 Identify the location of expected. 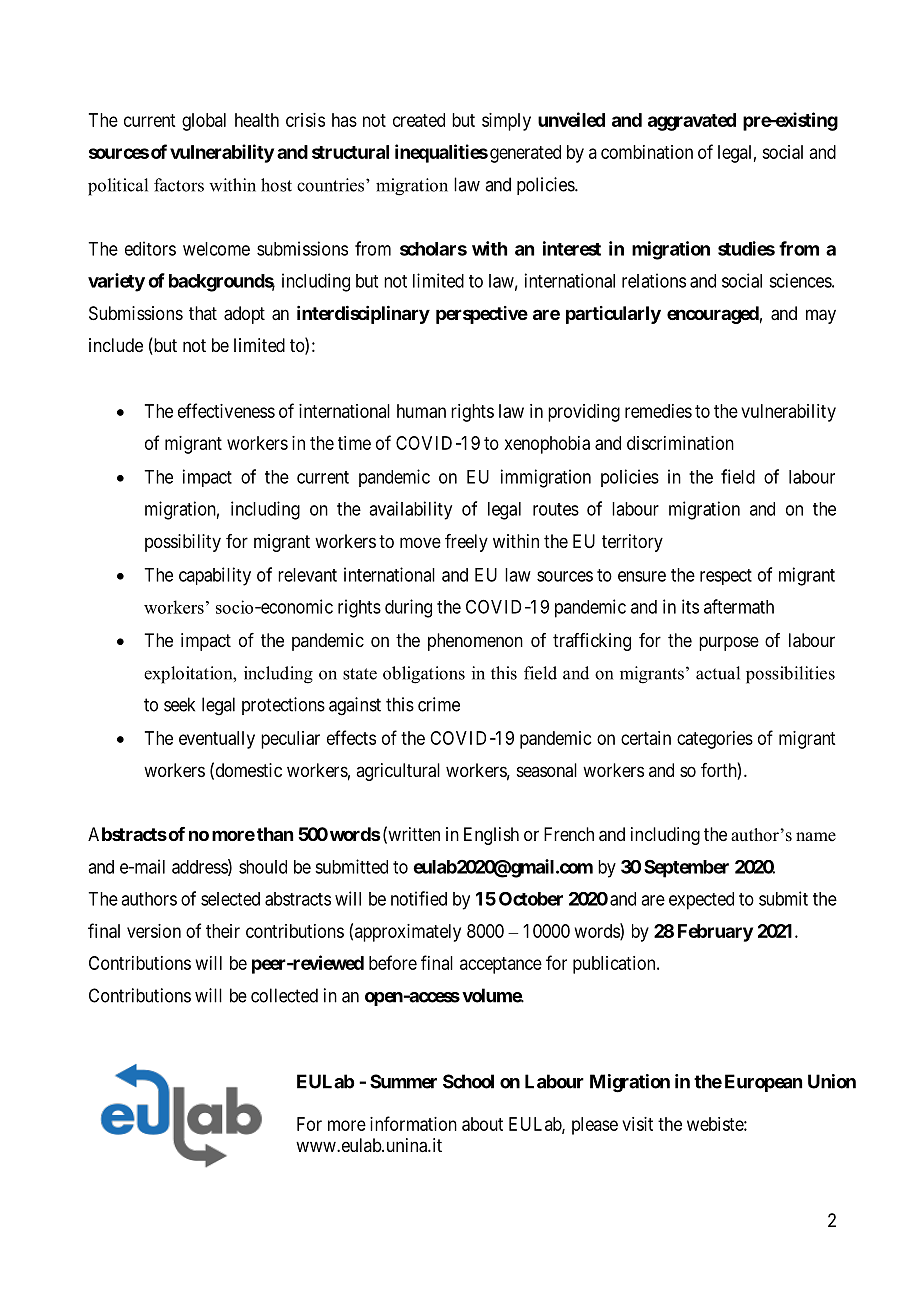
(701, 901).
